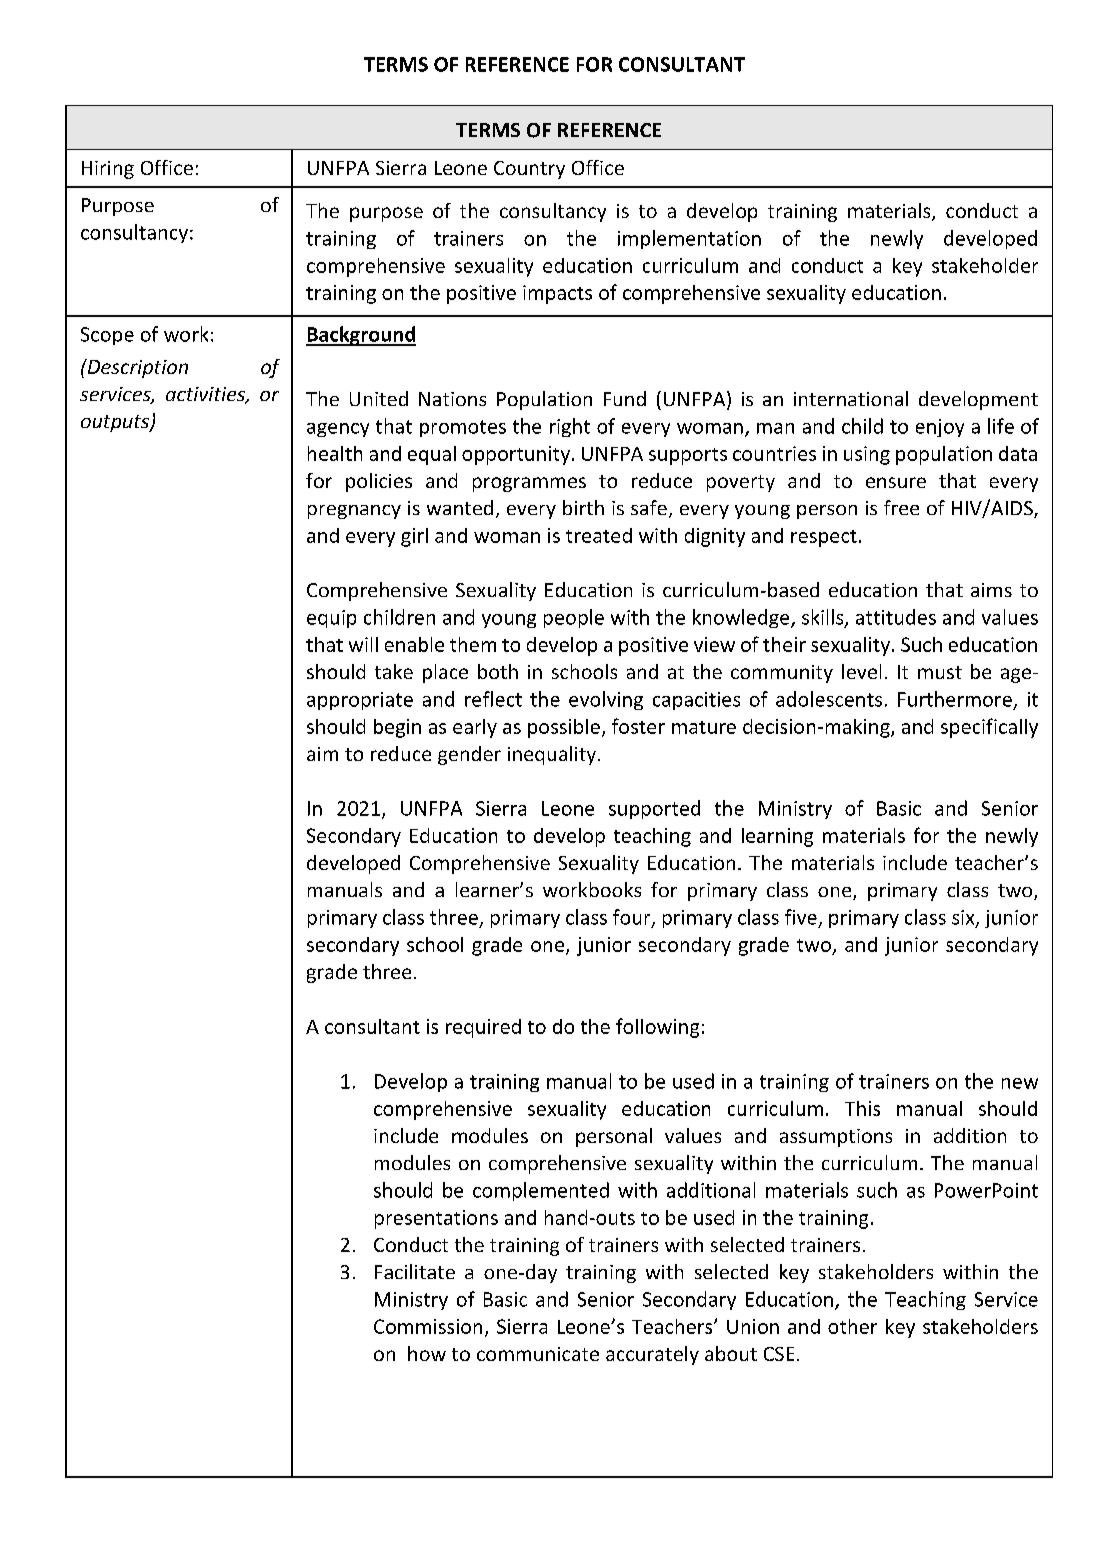 The width and height of the page is (1109, 1568). What do you see at coordinates (529, 170) in the page?
I see `Country` at bounding box center [529, 170].
